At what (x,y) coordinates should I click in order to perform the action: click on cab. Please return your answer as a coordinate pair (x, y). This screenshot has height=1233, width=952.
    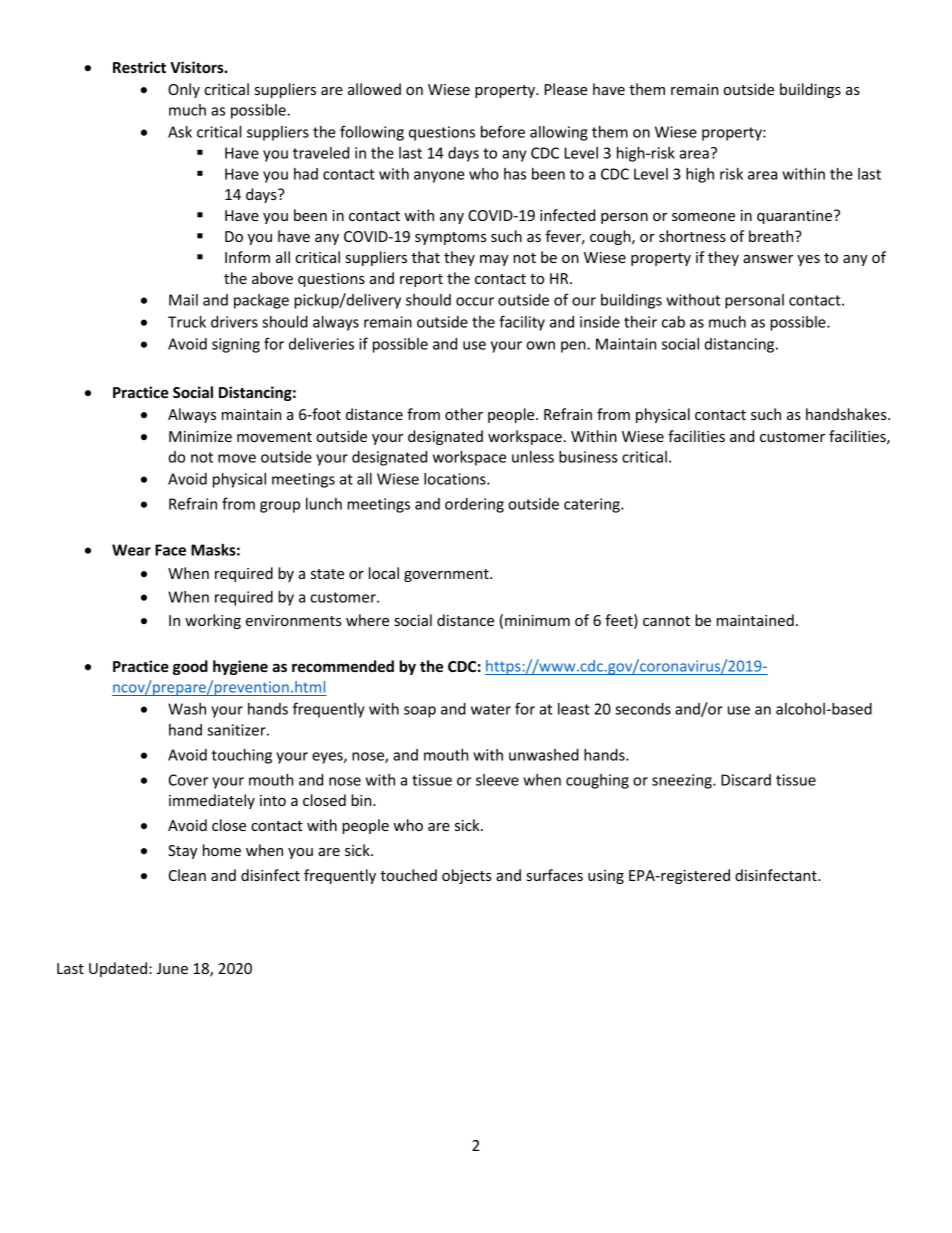
    Looking at the image, I should click on (673, 322).
